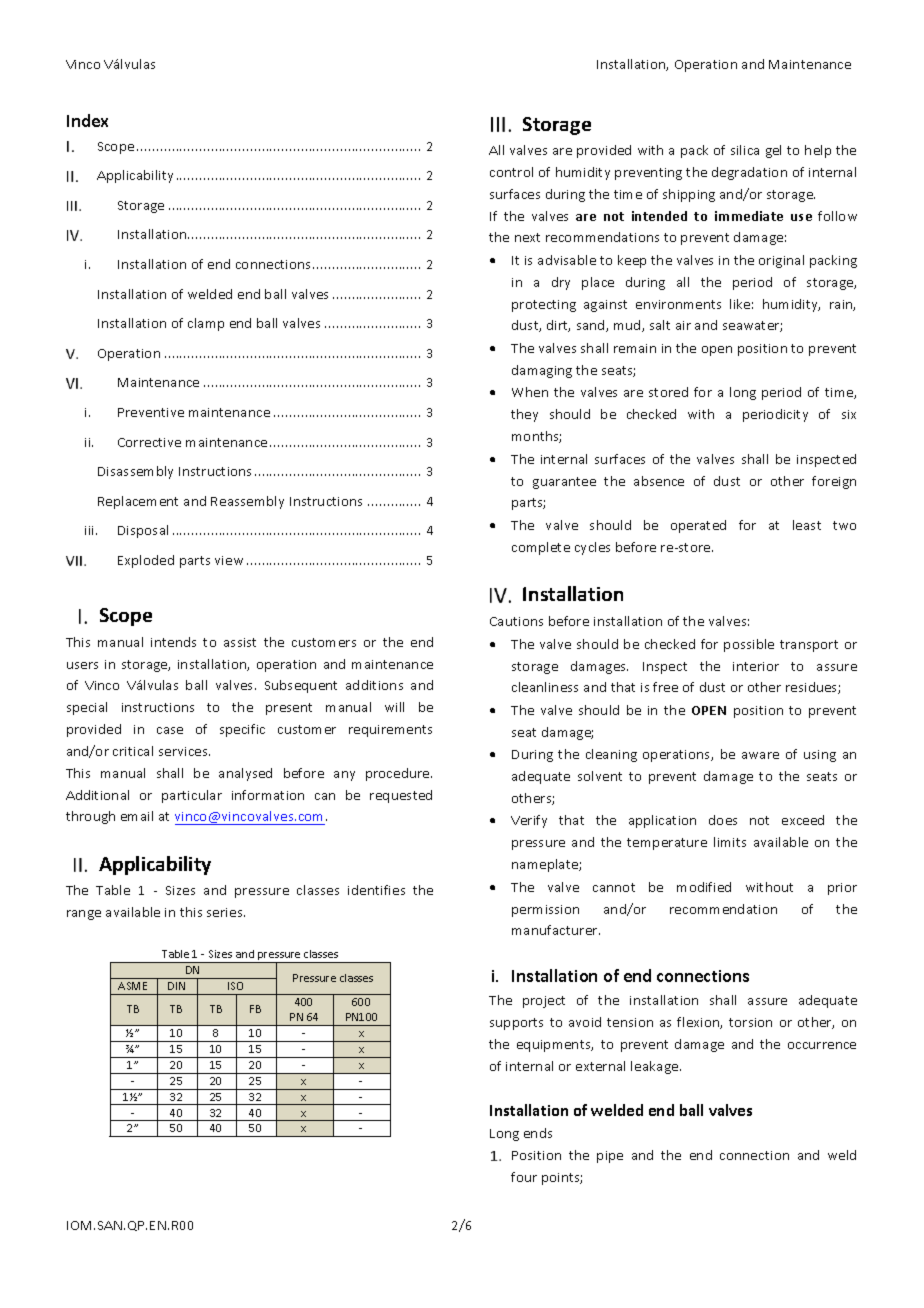 The height and width of the image is (1308, 924). What do you see at coordinates (87, 120) in the image?
I see `Index` at bounding box center [87, 120].
